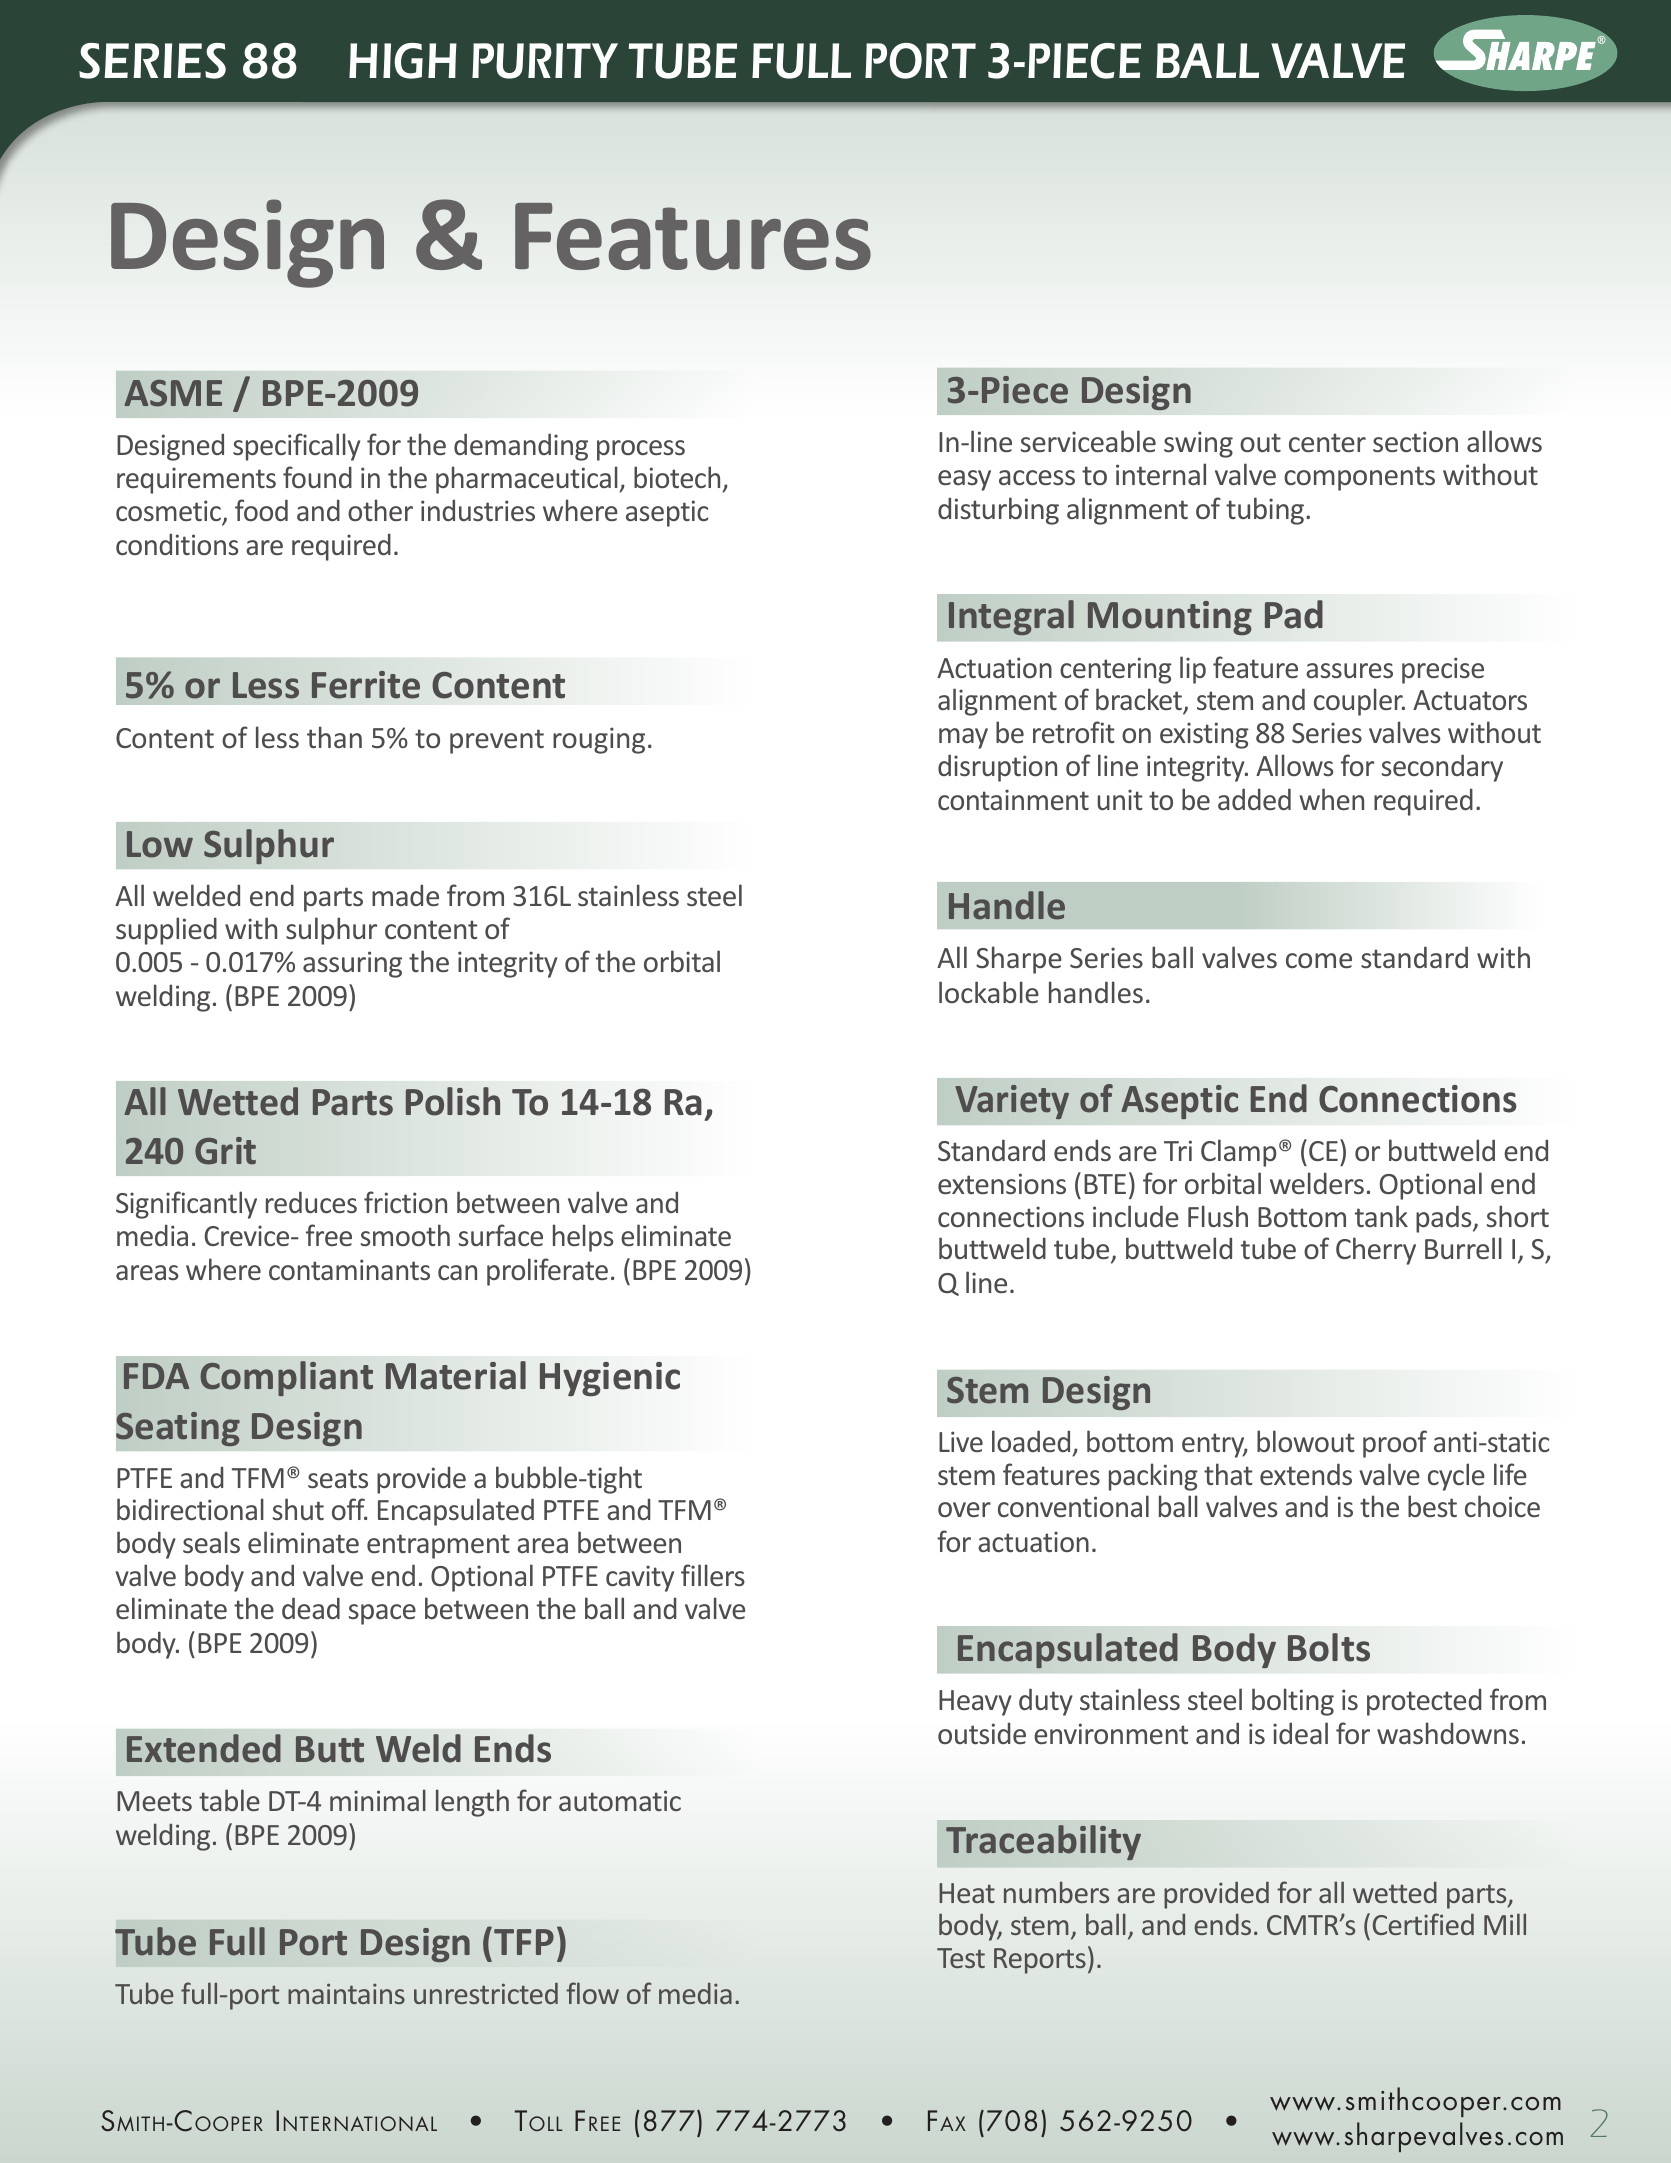  I want to click on lockable, so click(989, 992).
